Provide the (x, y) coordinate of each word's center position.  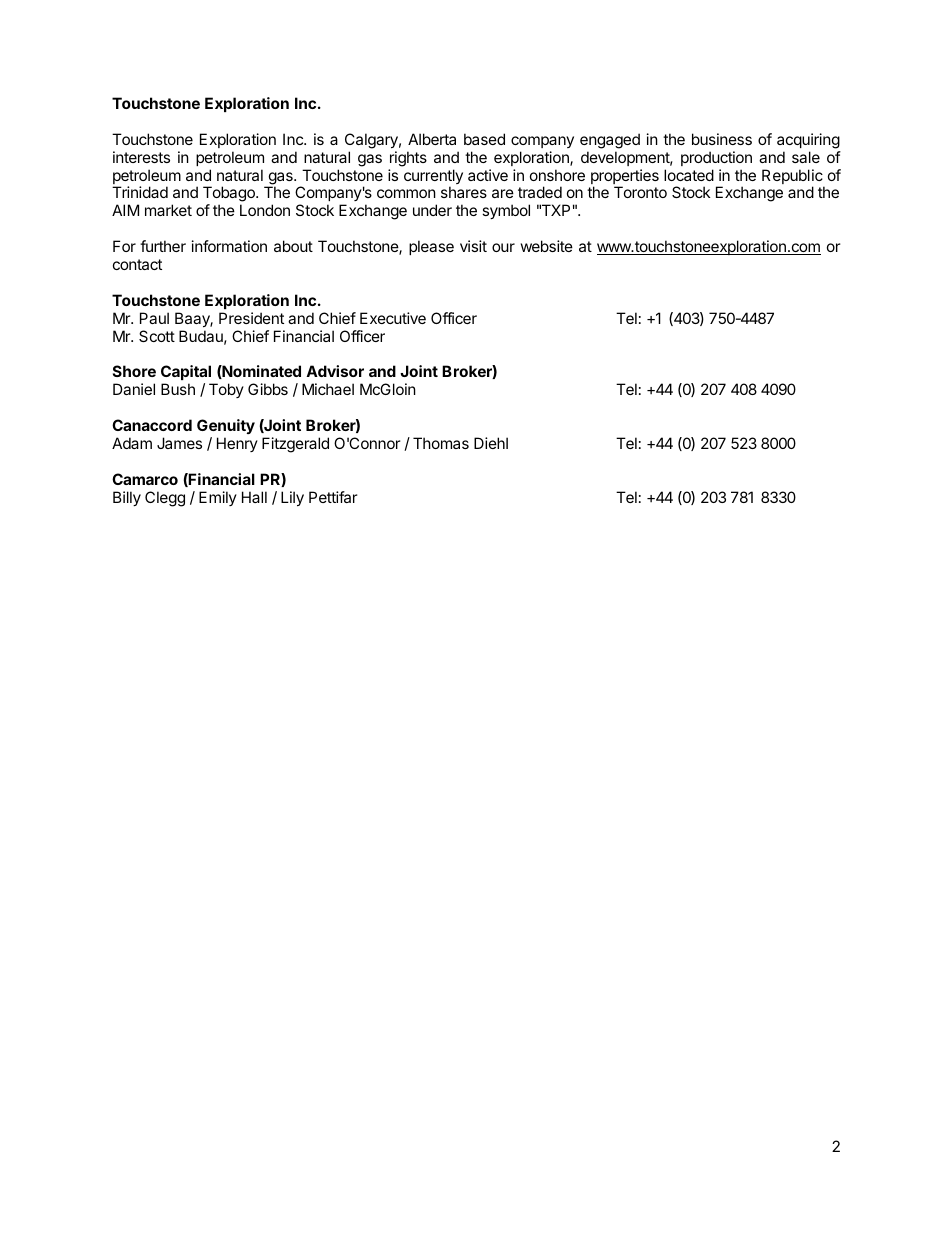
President (251, 318)
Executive (393, 318)
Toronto (640, 192)
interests (141, 157)
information (229, 246)
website (547, 246)
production (716, 158)
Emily (218, 498)
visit (473, 246)
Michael (328, 389)
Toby (226, 390)
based (484, 139)
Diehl (491, 443)
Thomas (441, 443)
